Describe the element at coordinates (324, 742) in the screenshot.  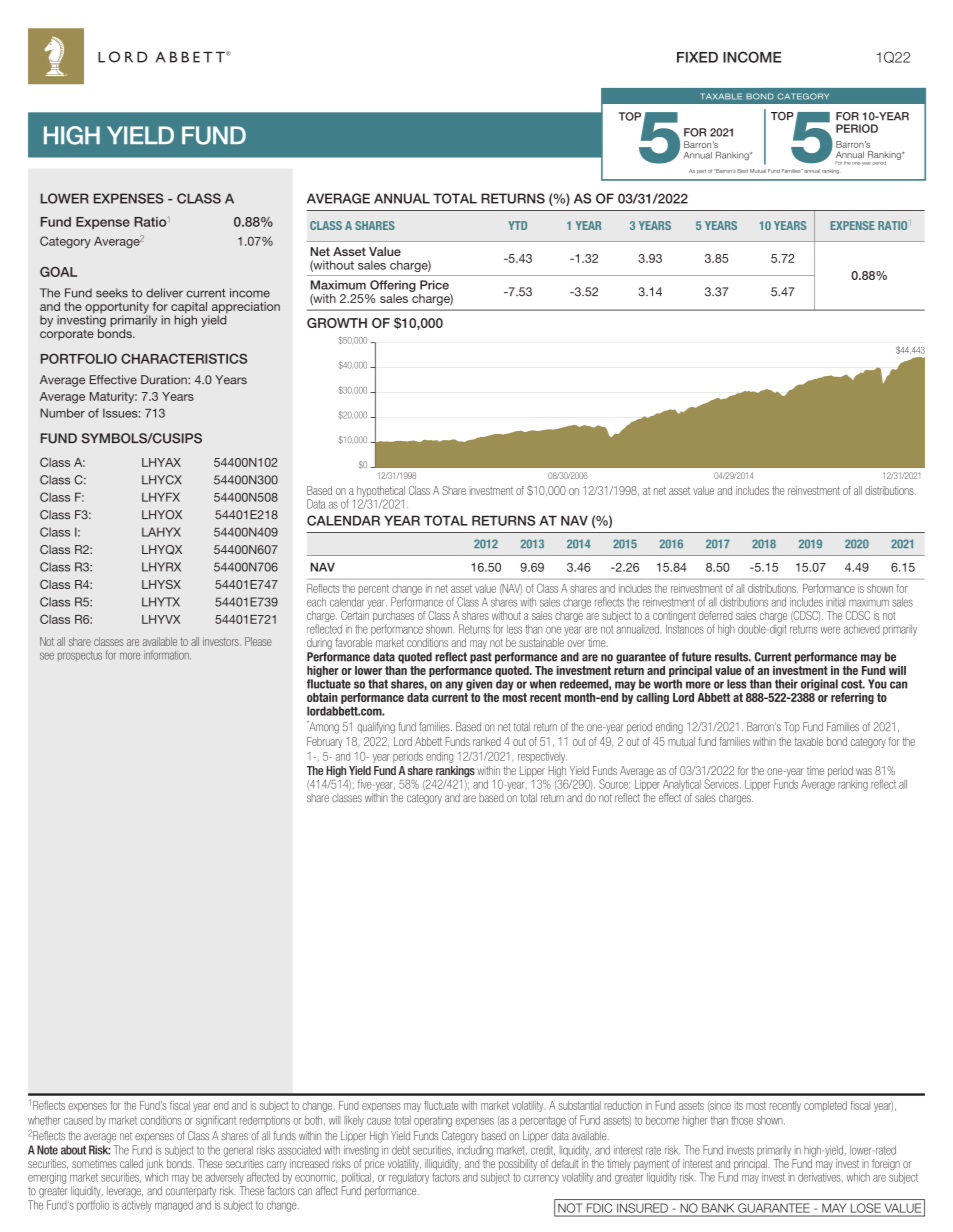
I see `February` at that location.
